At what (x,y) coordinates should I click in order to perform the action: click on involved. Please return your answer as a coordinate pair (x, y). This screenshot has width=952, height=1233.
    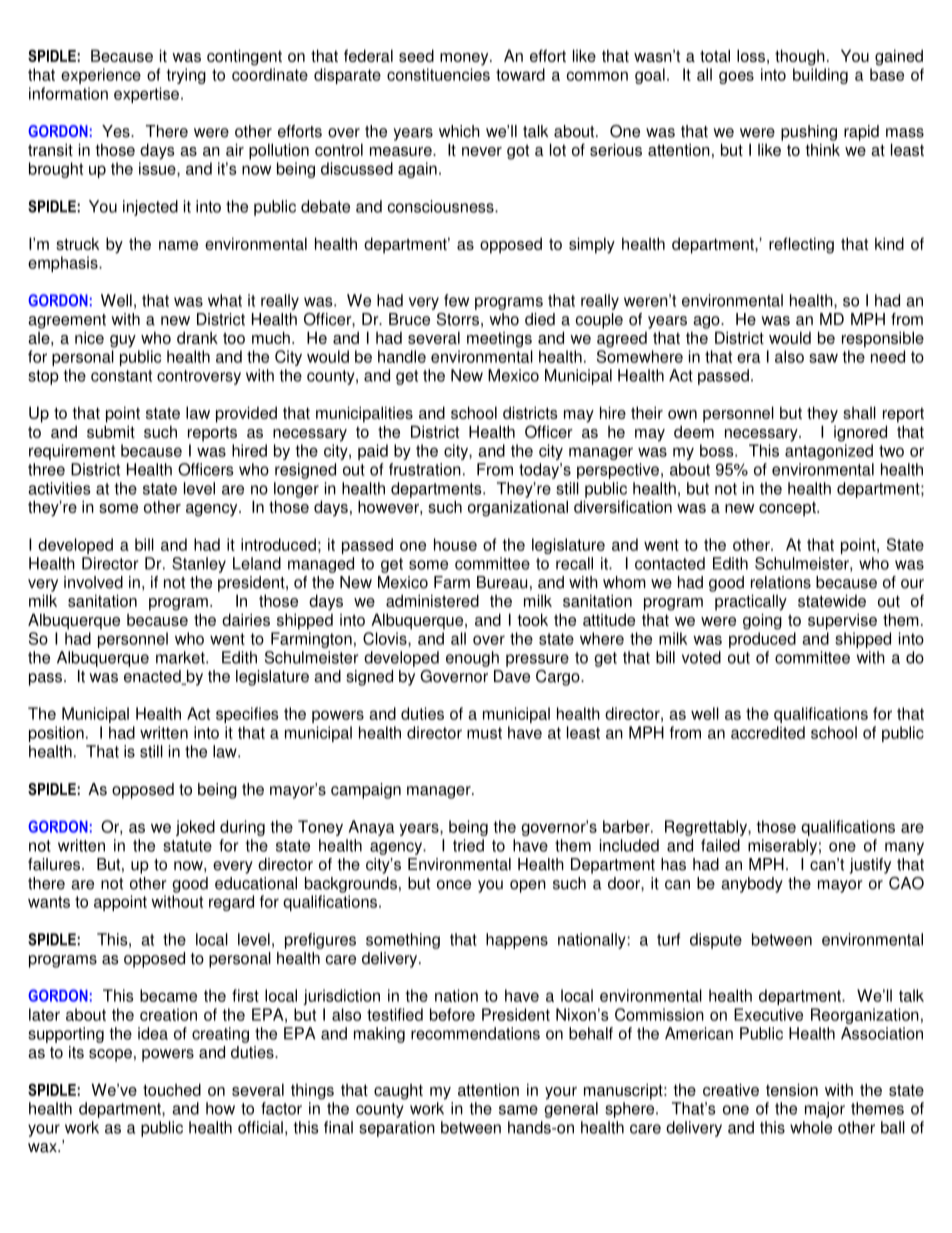
    Looking at the image, I should click on (93, 582).
